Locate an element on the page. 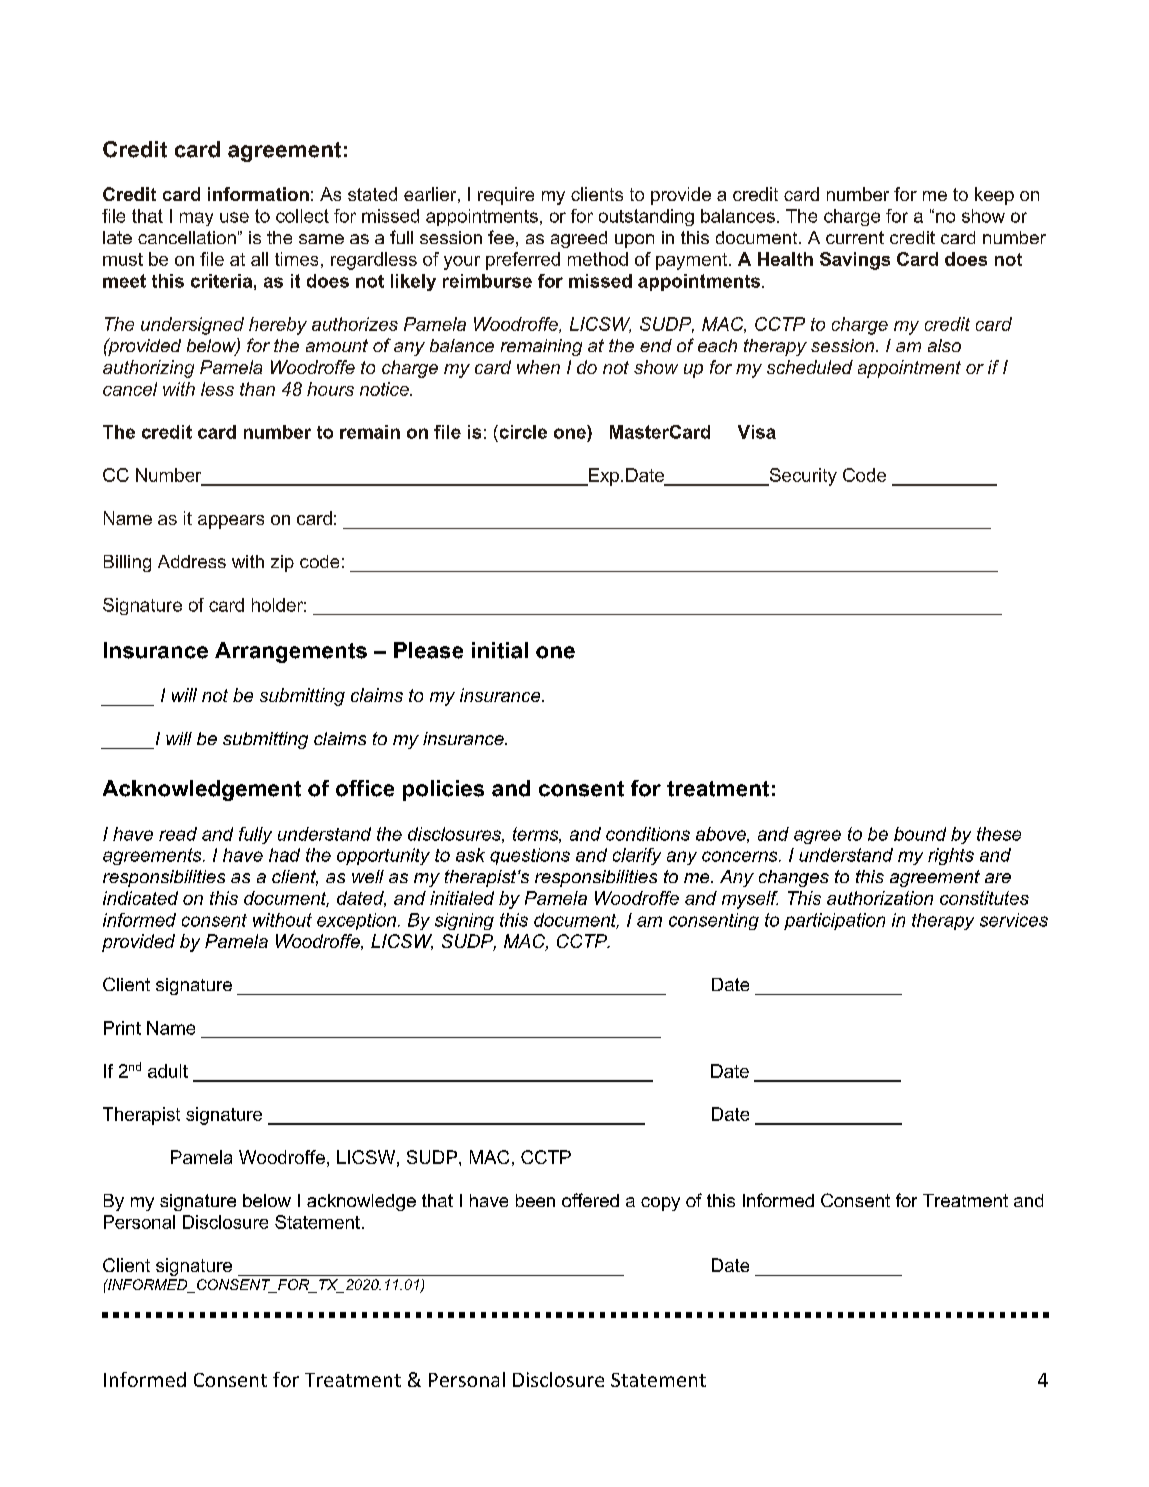 The image size is (1149, 1487). adult is located at coordinates (168, 1071).
